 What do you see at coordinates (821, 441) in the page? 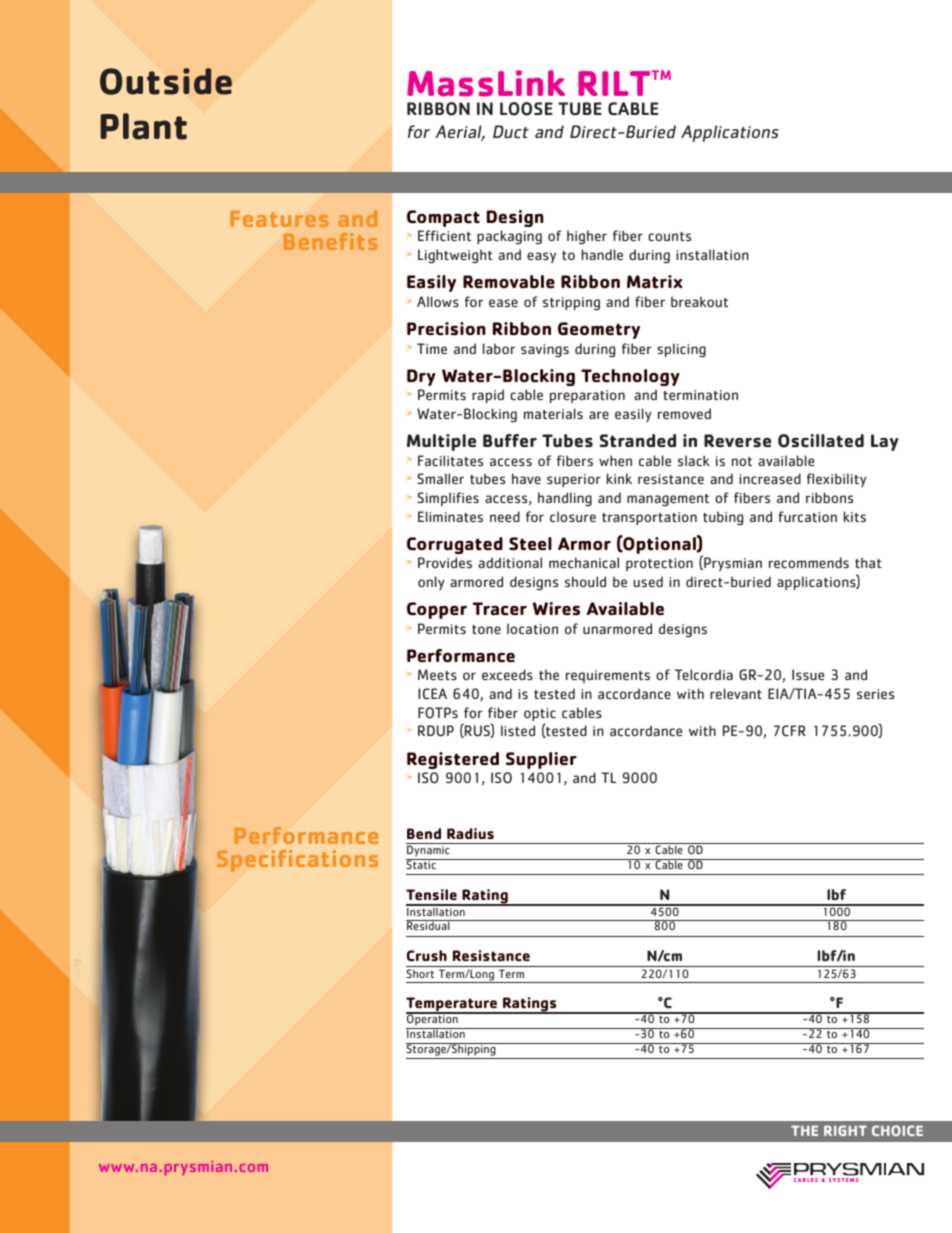
I see `Oscillated` at bounding box center [821, 441].
